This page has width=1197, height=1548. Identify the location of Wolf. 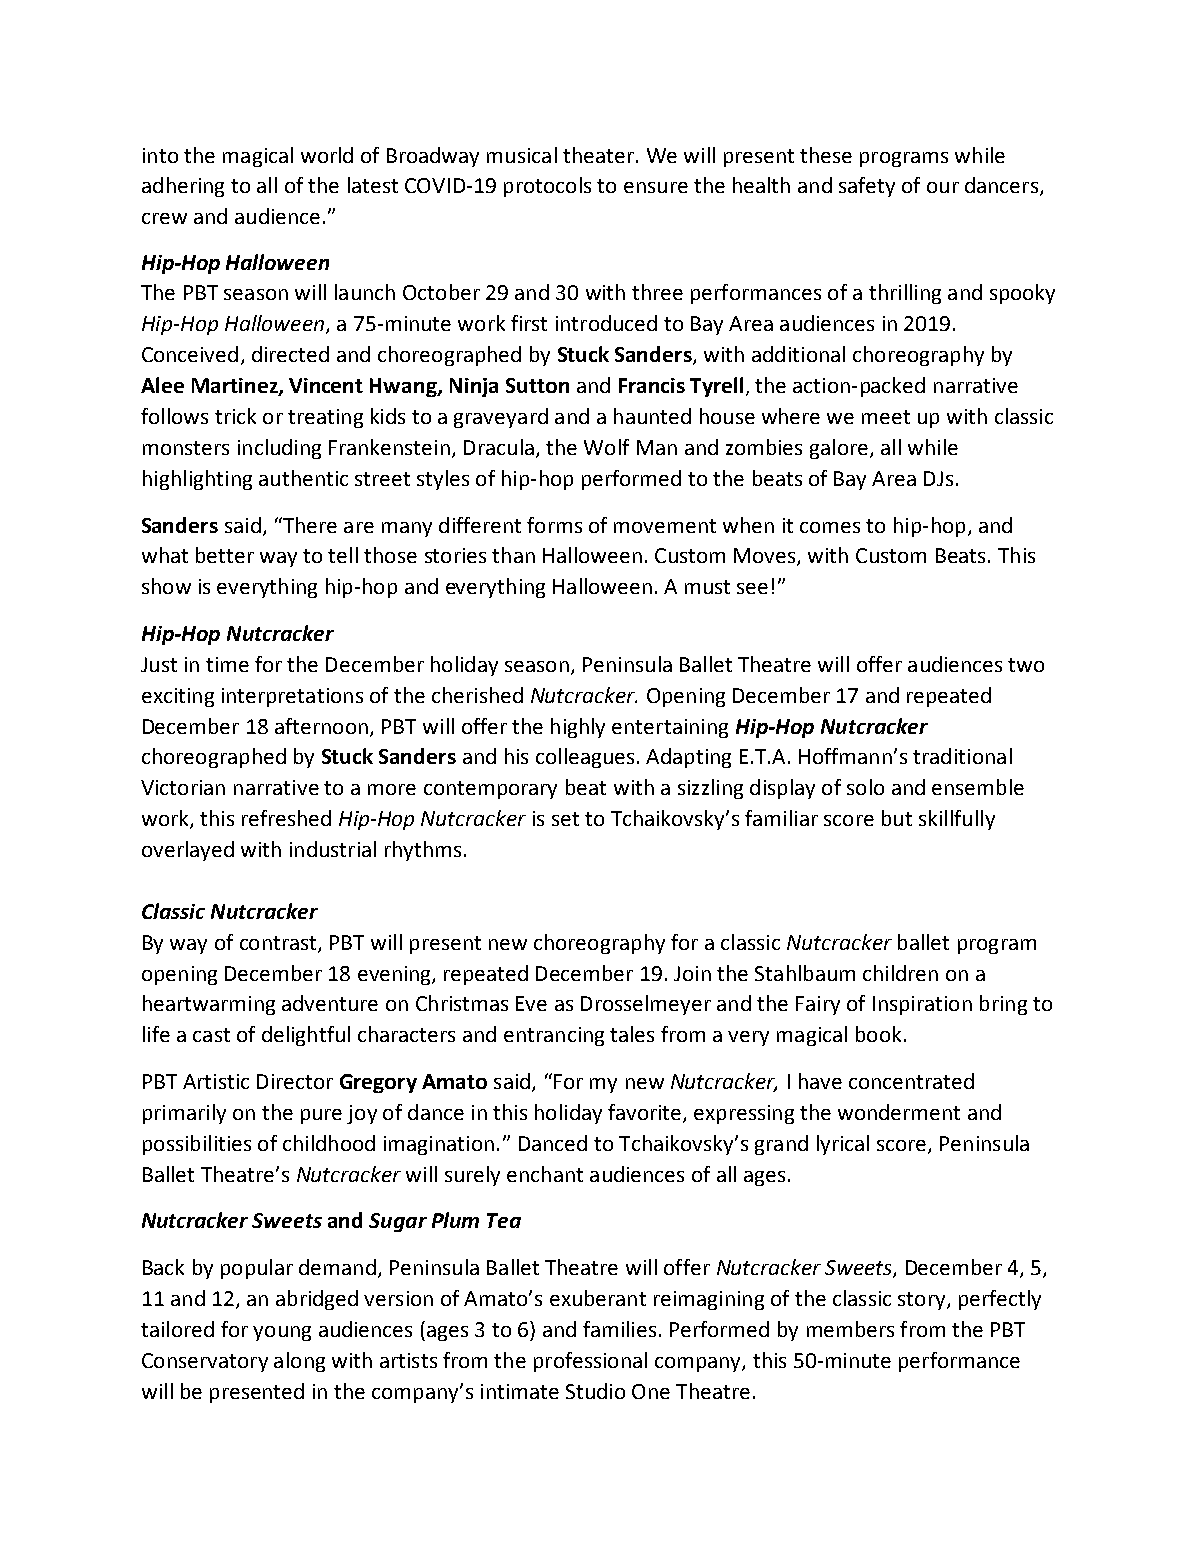
(606, 447).
